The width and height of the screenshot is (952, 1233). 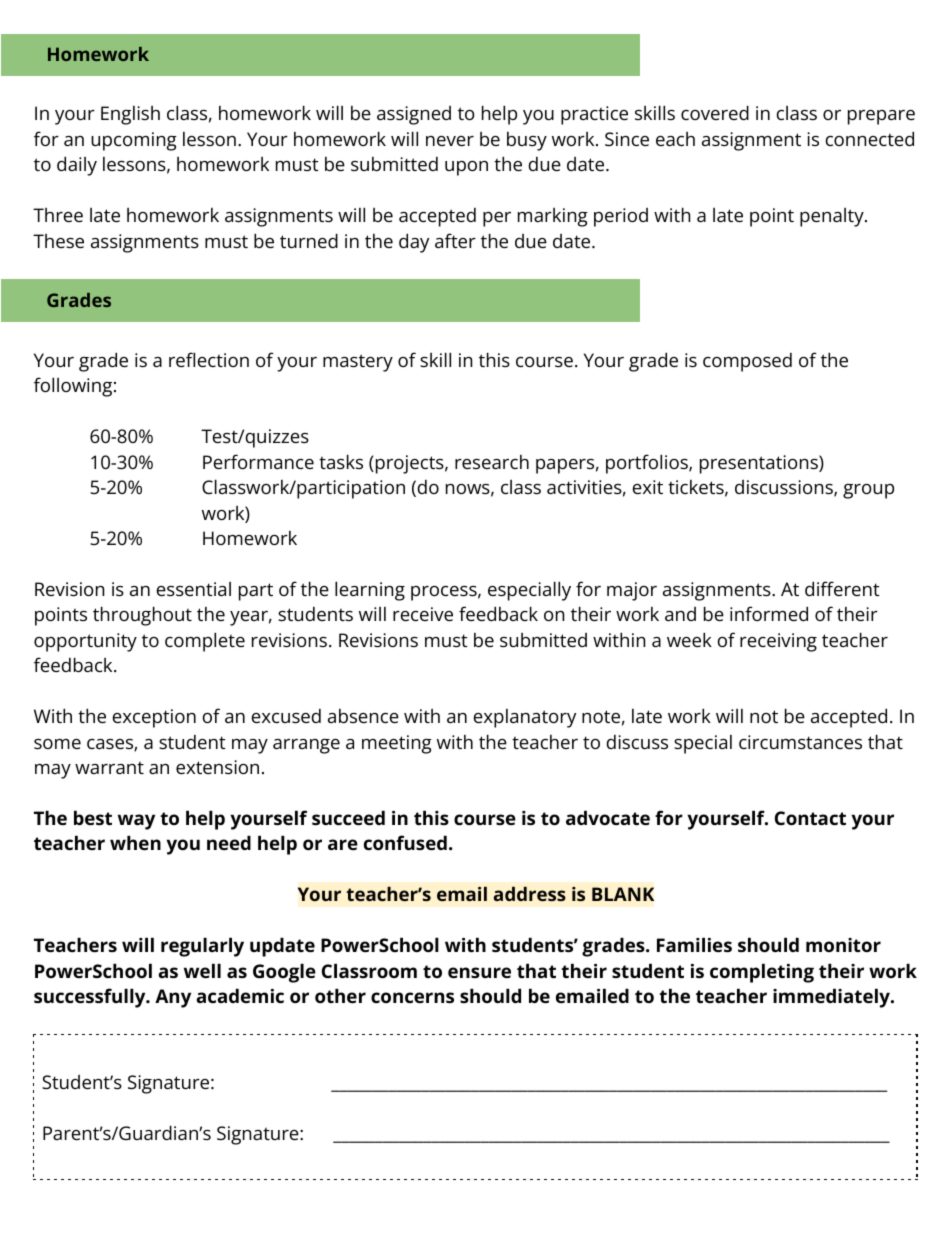 What do you see at coordinates (209, 359) in the screenshot?
I see `reflection` at bounding box center [209, 359].
